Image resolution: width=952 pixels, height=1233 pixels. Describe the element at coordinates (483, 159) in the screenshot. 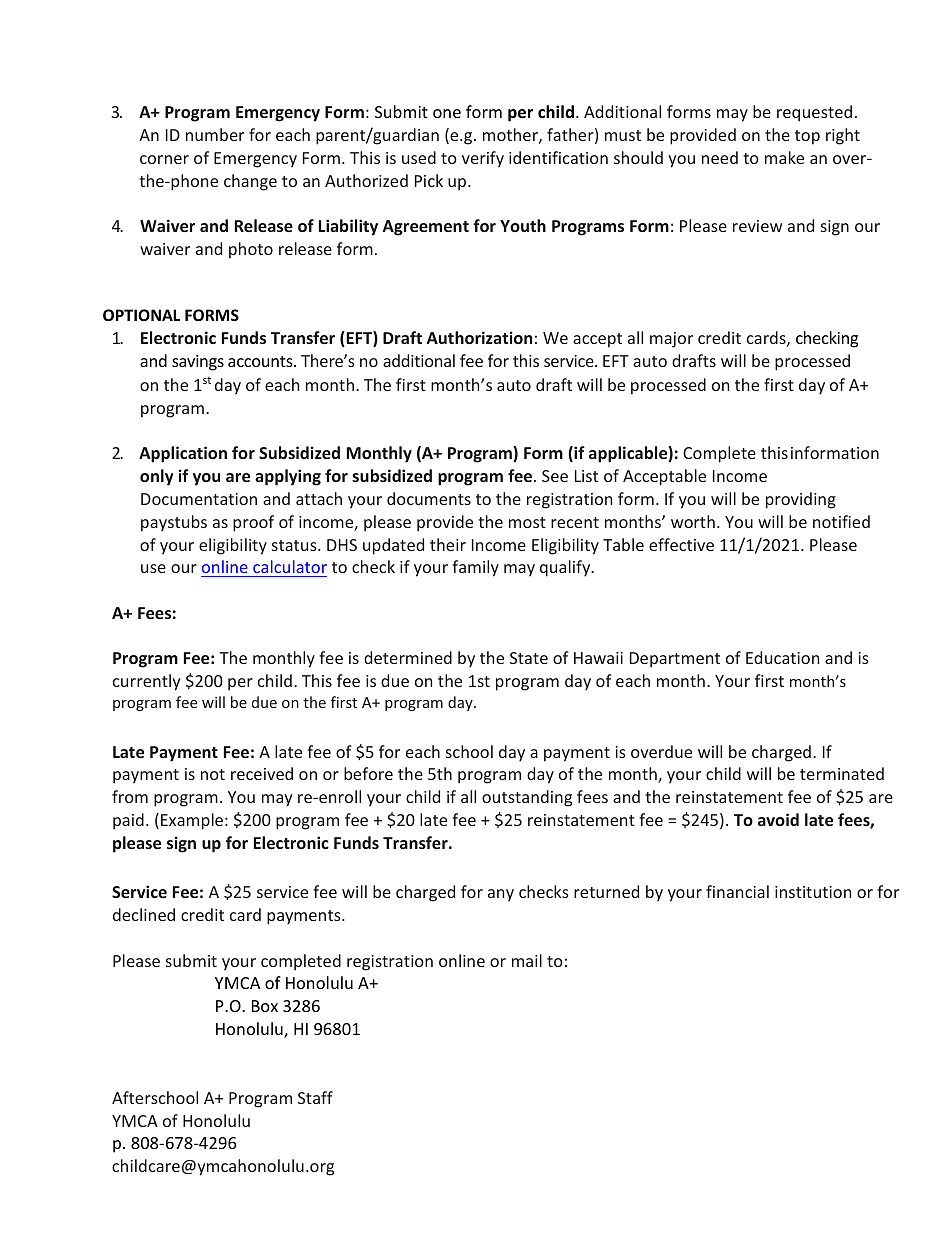

I see `verify` at that location.
